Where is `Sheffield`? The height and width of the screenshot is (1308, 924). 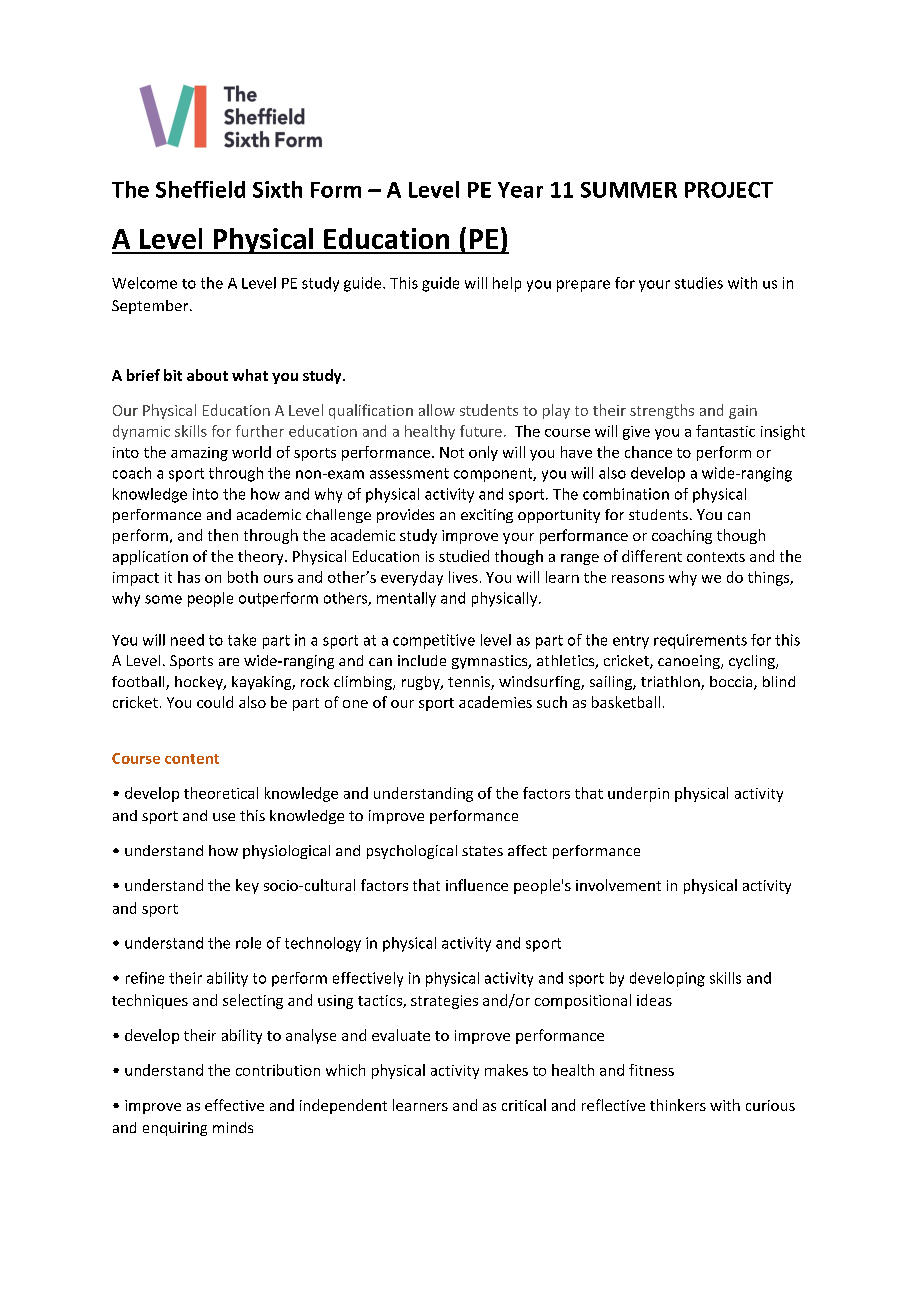
Sheffield is located at coordinates (200, 189).
